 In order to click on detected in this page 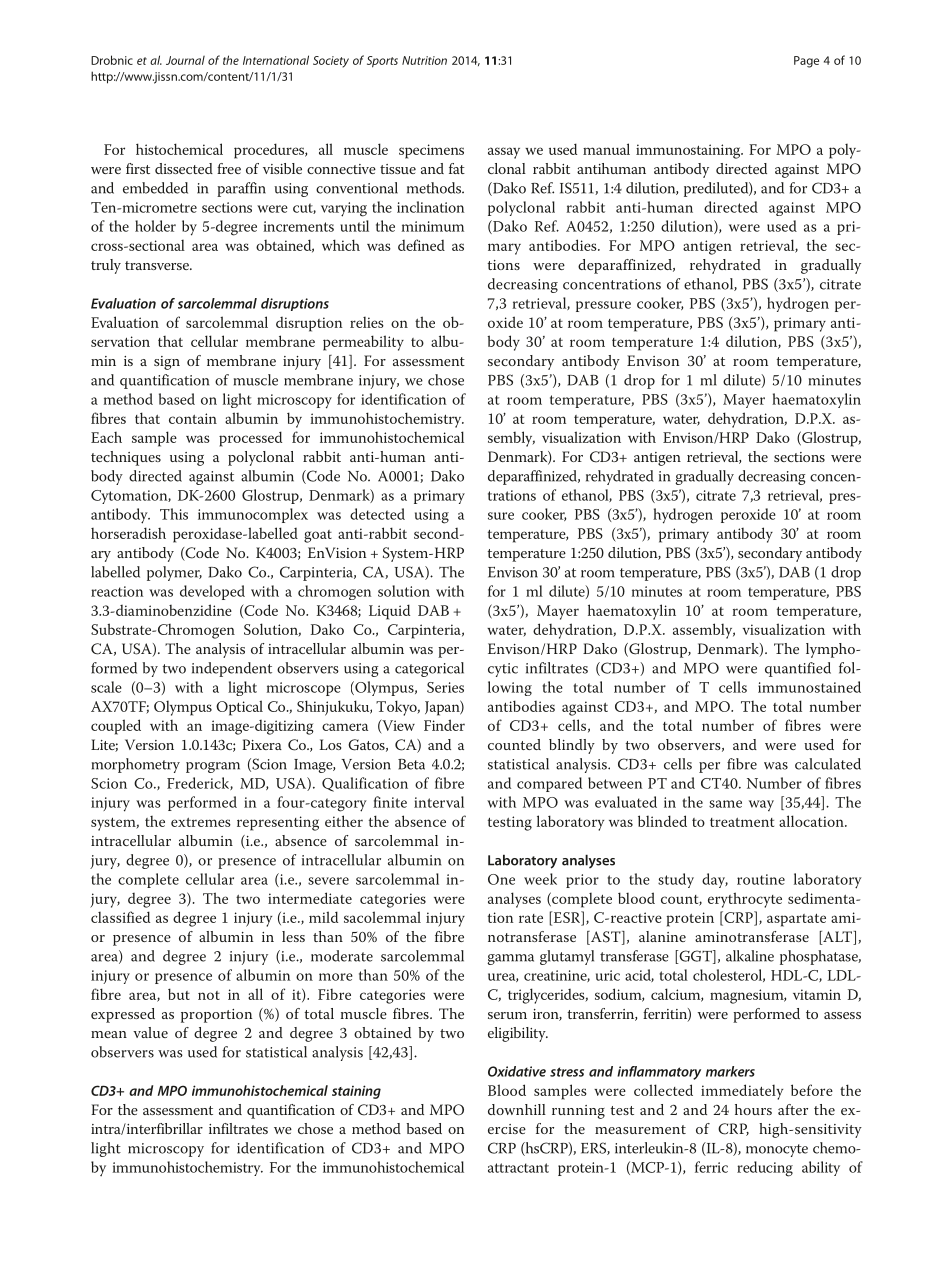, I will do `click(377, 514)`.
